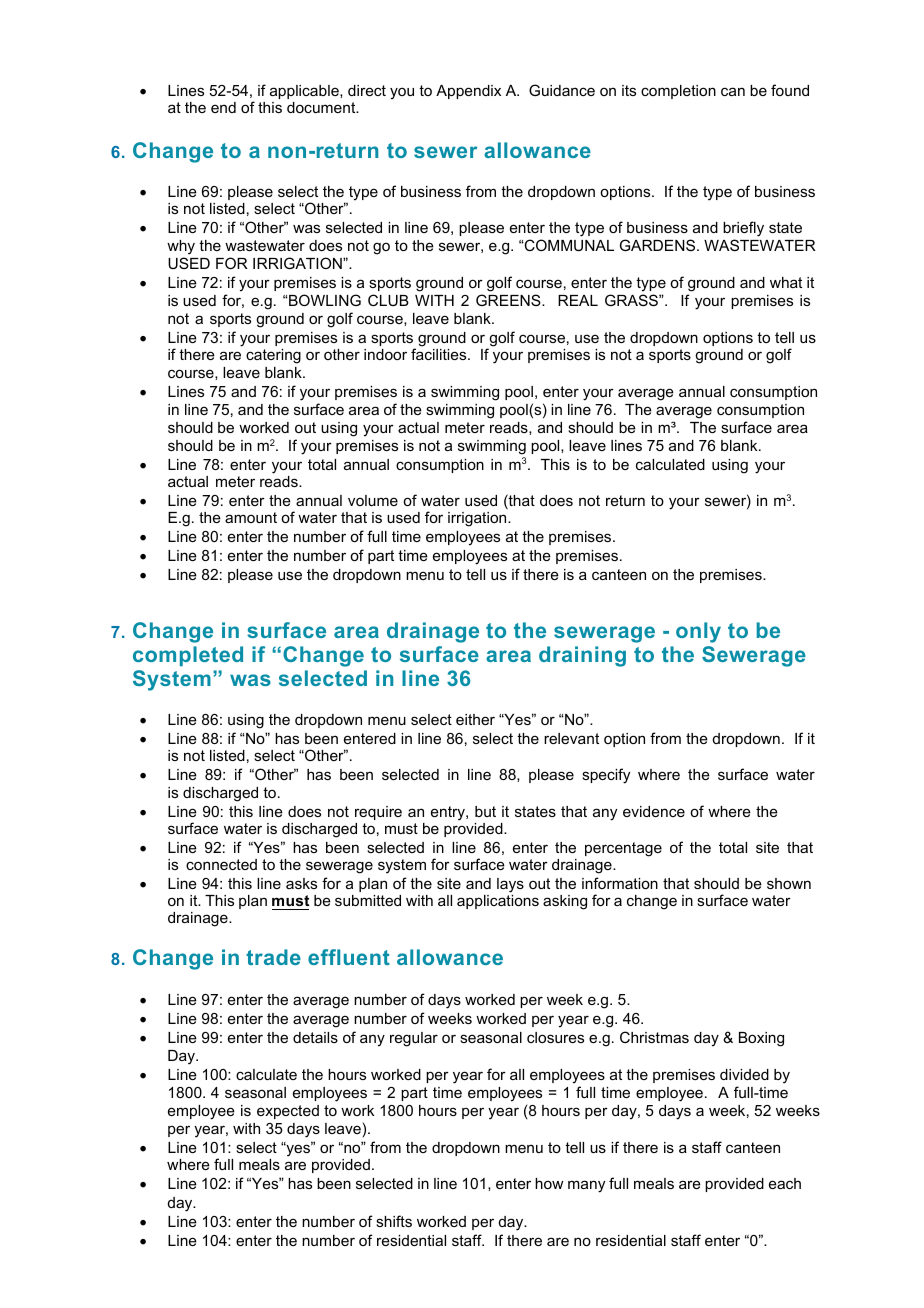 The height and width of the screenshot is (1308, 924). Describe the element at coordinates (221, 864) in the screenshot. I see `connected` at that location.
